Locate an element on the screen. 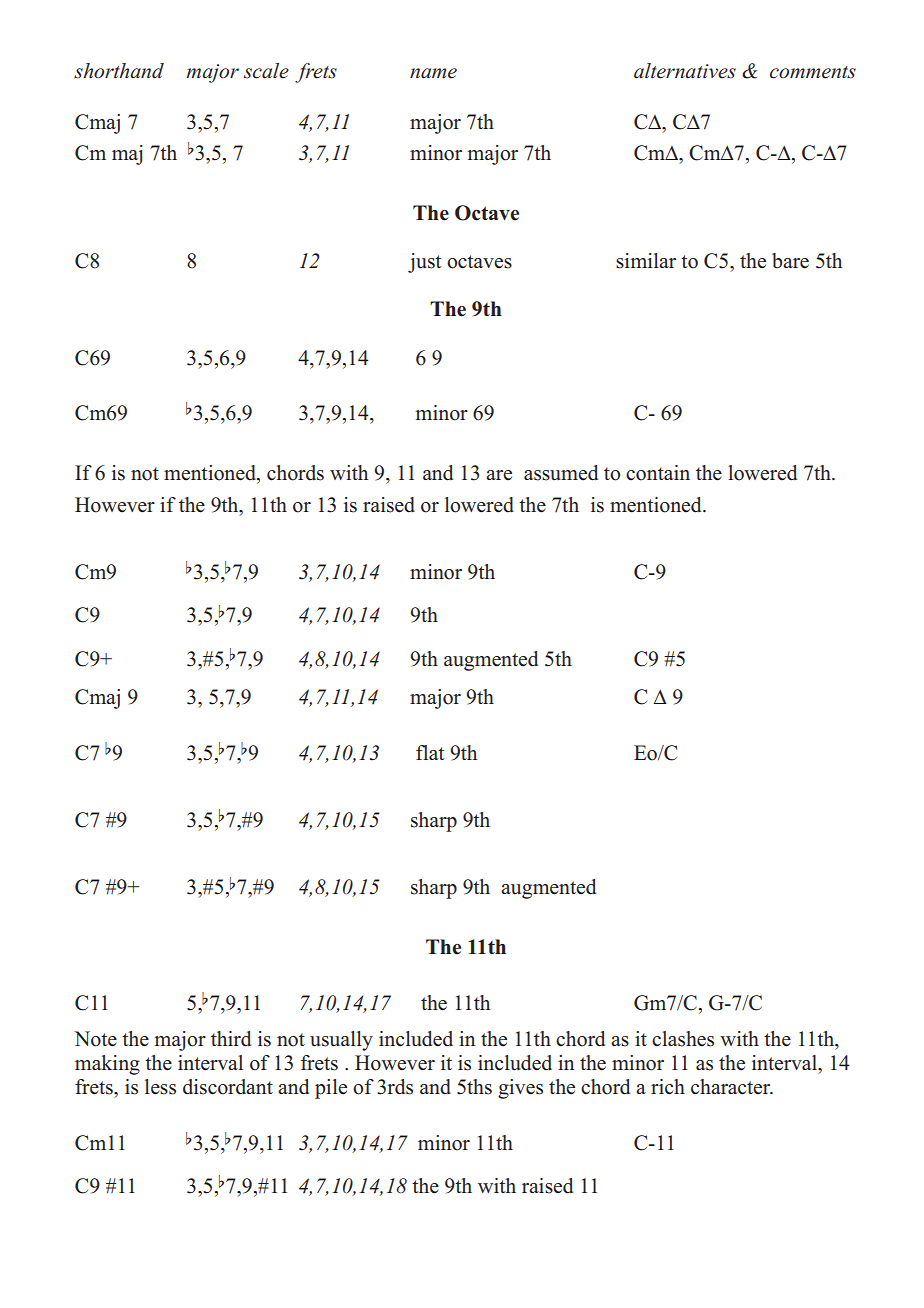 The width and height of the screenshot is (924, 1308). shorthand is located at coordinates (119, 71).
